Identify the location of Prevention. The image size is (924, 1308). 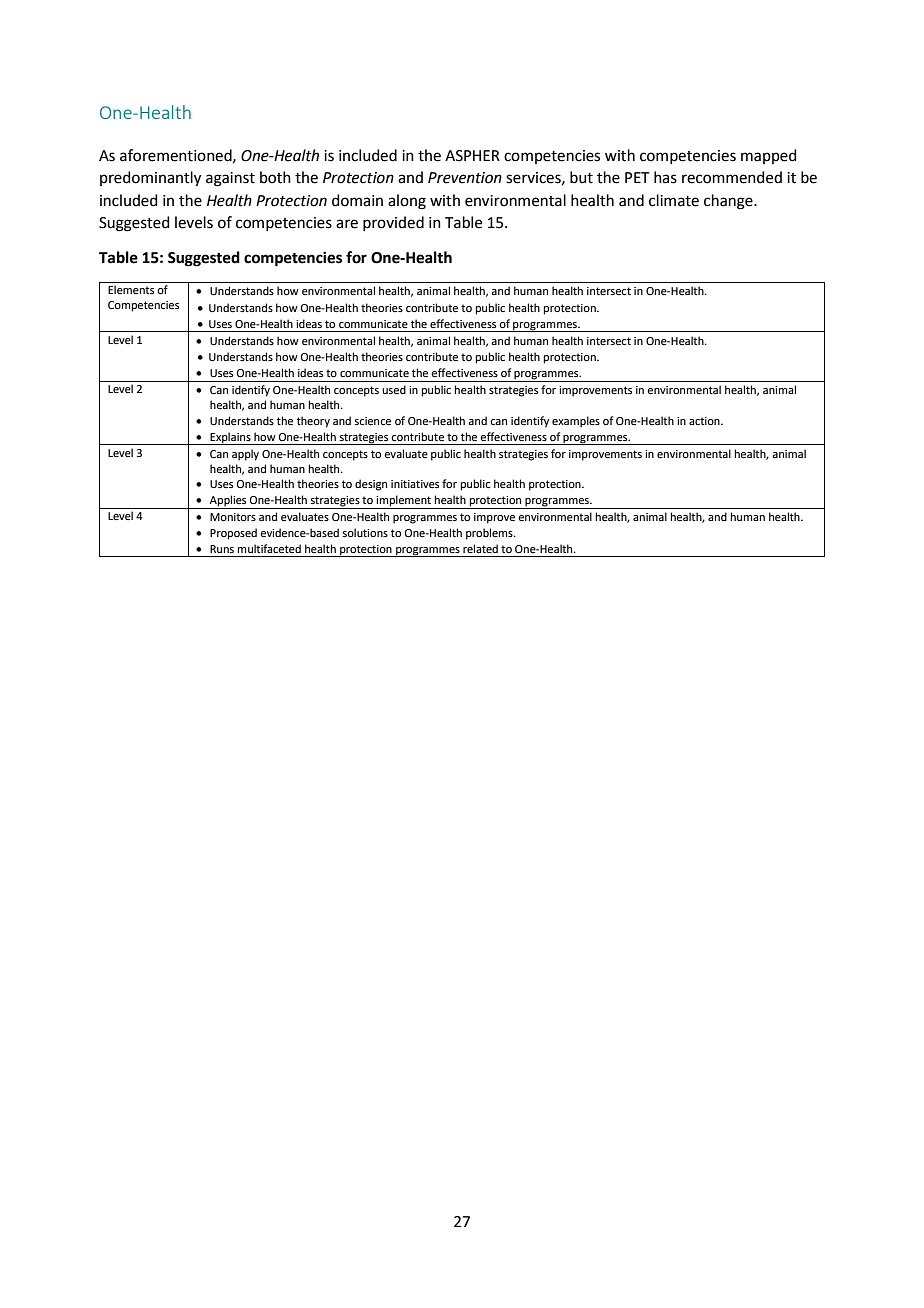
(465, 178).
